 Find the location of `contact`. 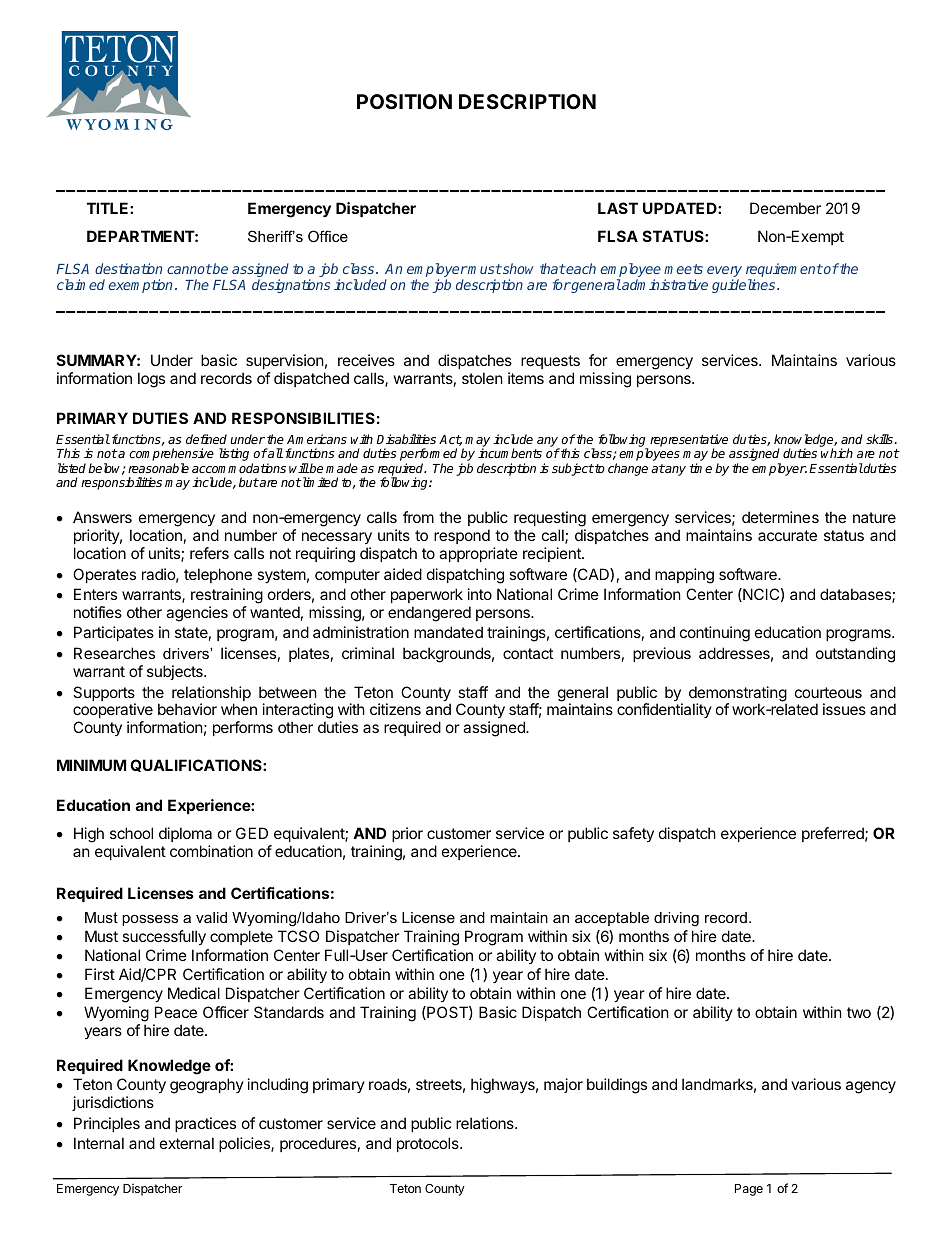

contact is located at coordinates (528, 653).
